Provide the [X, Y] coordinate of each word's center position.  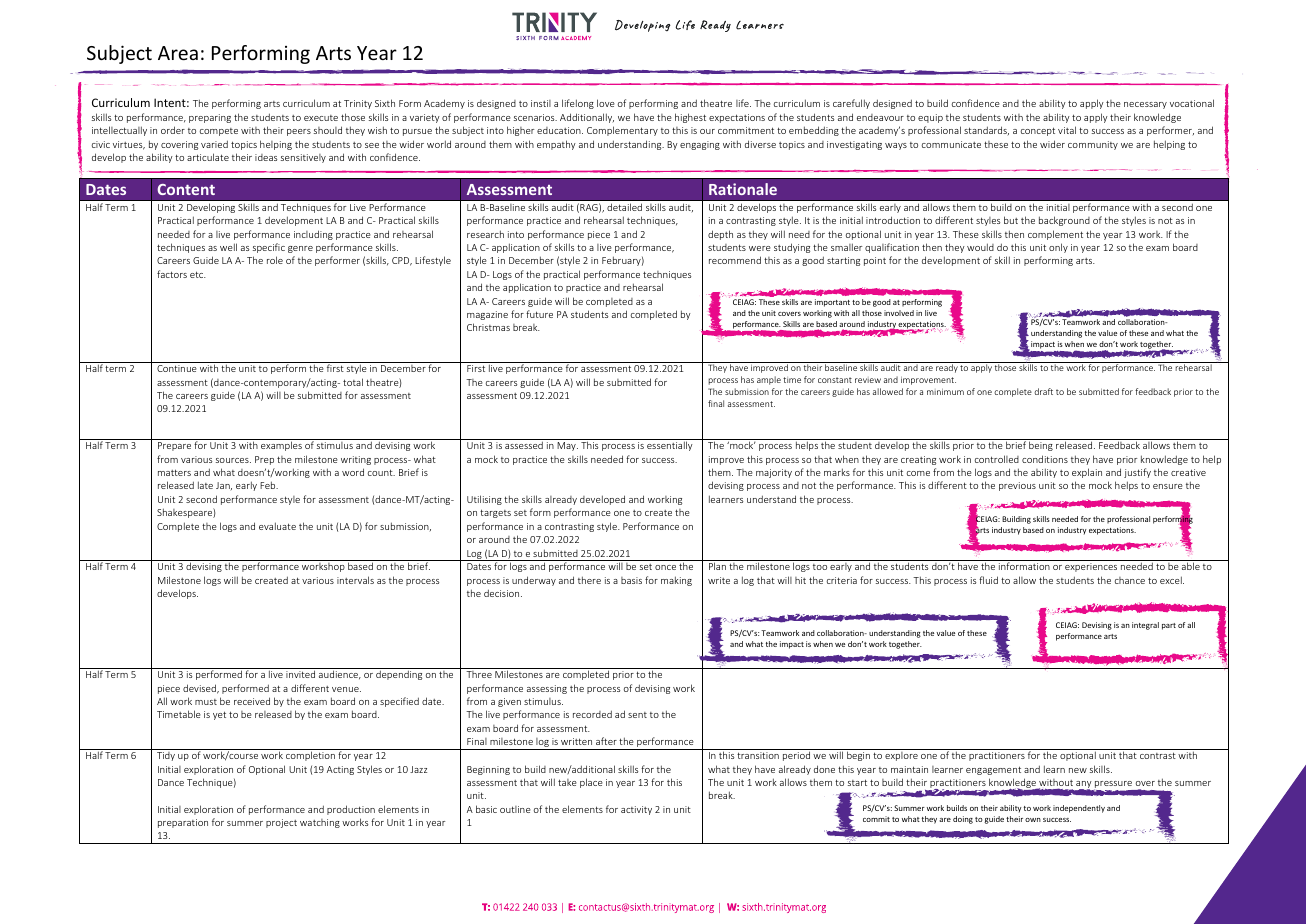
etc [198, 274]
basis [631, 580]
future [539, 314]
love [606, 103]
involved [899, 313]
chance [1130, 580]
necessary [1145, 105]
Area [178, 53]
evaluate [277, 526]
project [281, 823]
